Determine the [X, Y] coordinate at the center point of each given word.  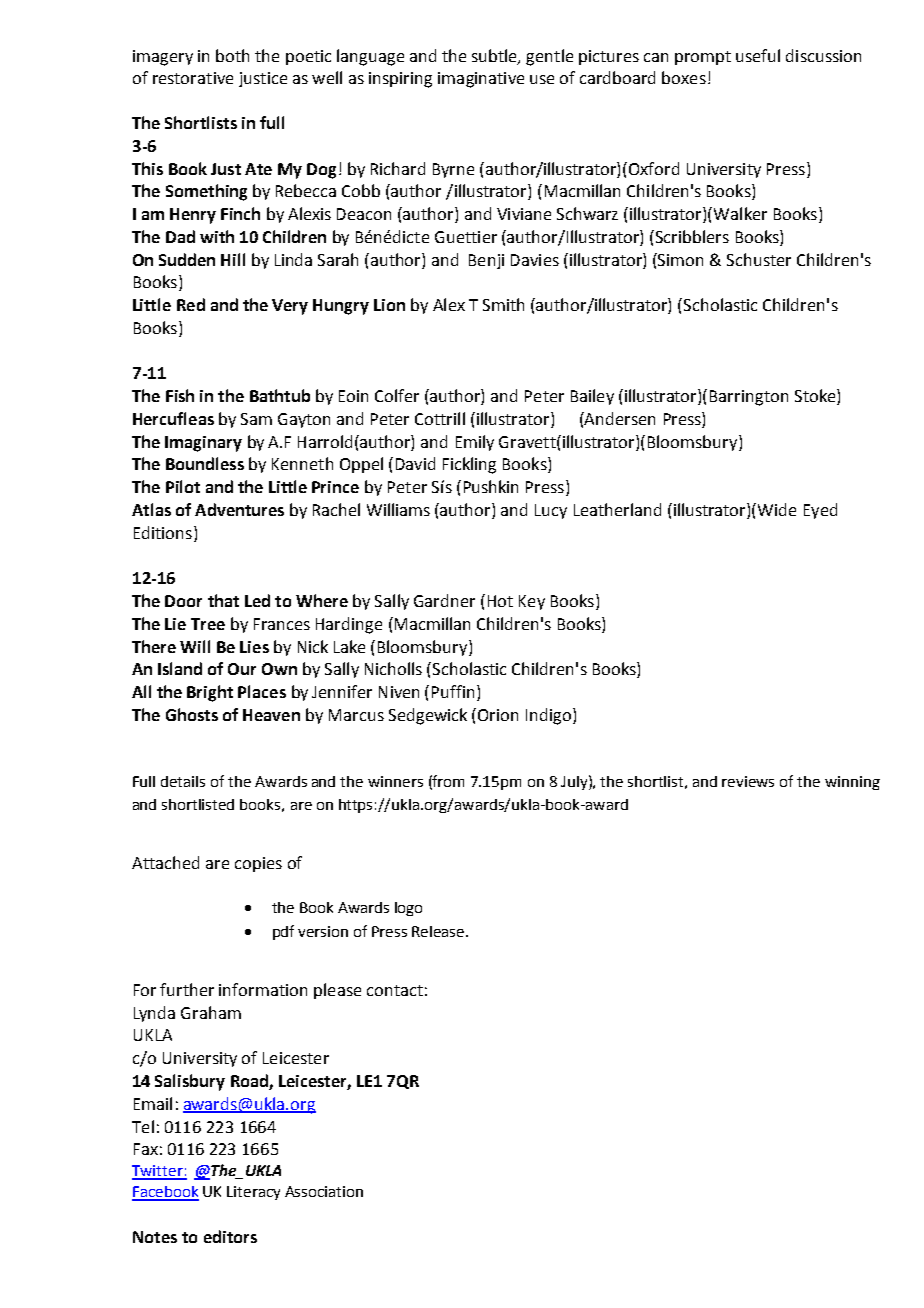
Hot [500, 601]
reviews [748, 781]
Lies [254, 647]
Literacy [253, 1193]
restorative [193, 78]
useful [758, 55]
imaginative [481, 80]
